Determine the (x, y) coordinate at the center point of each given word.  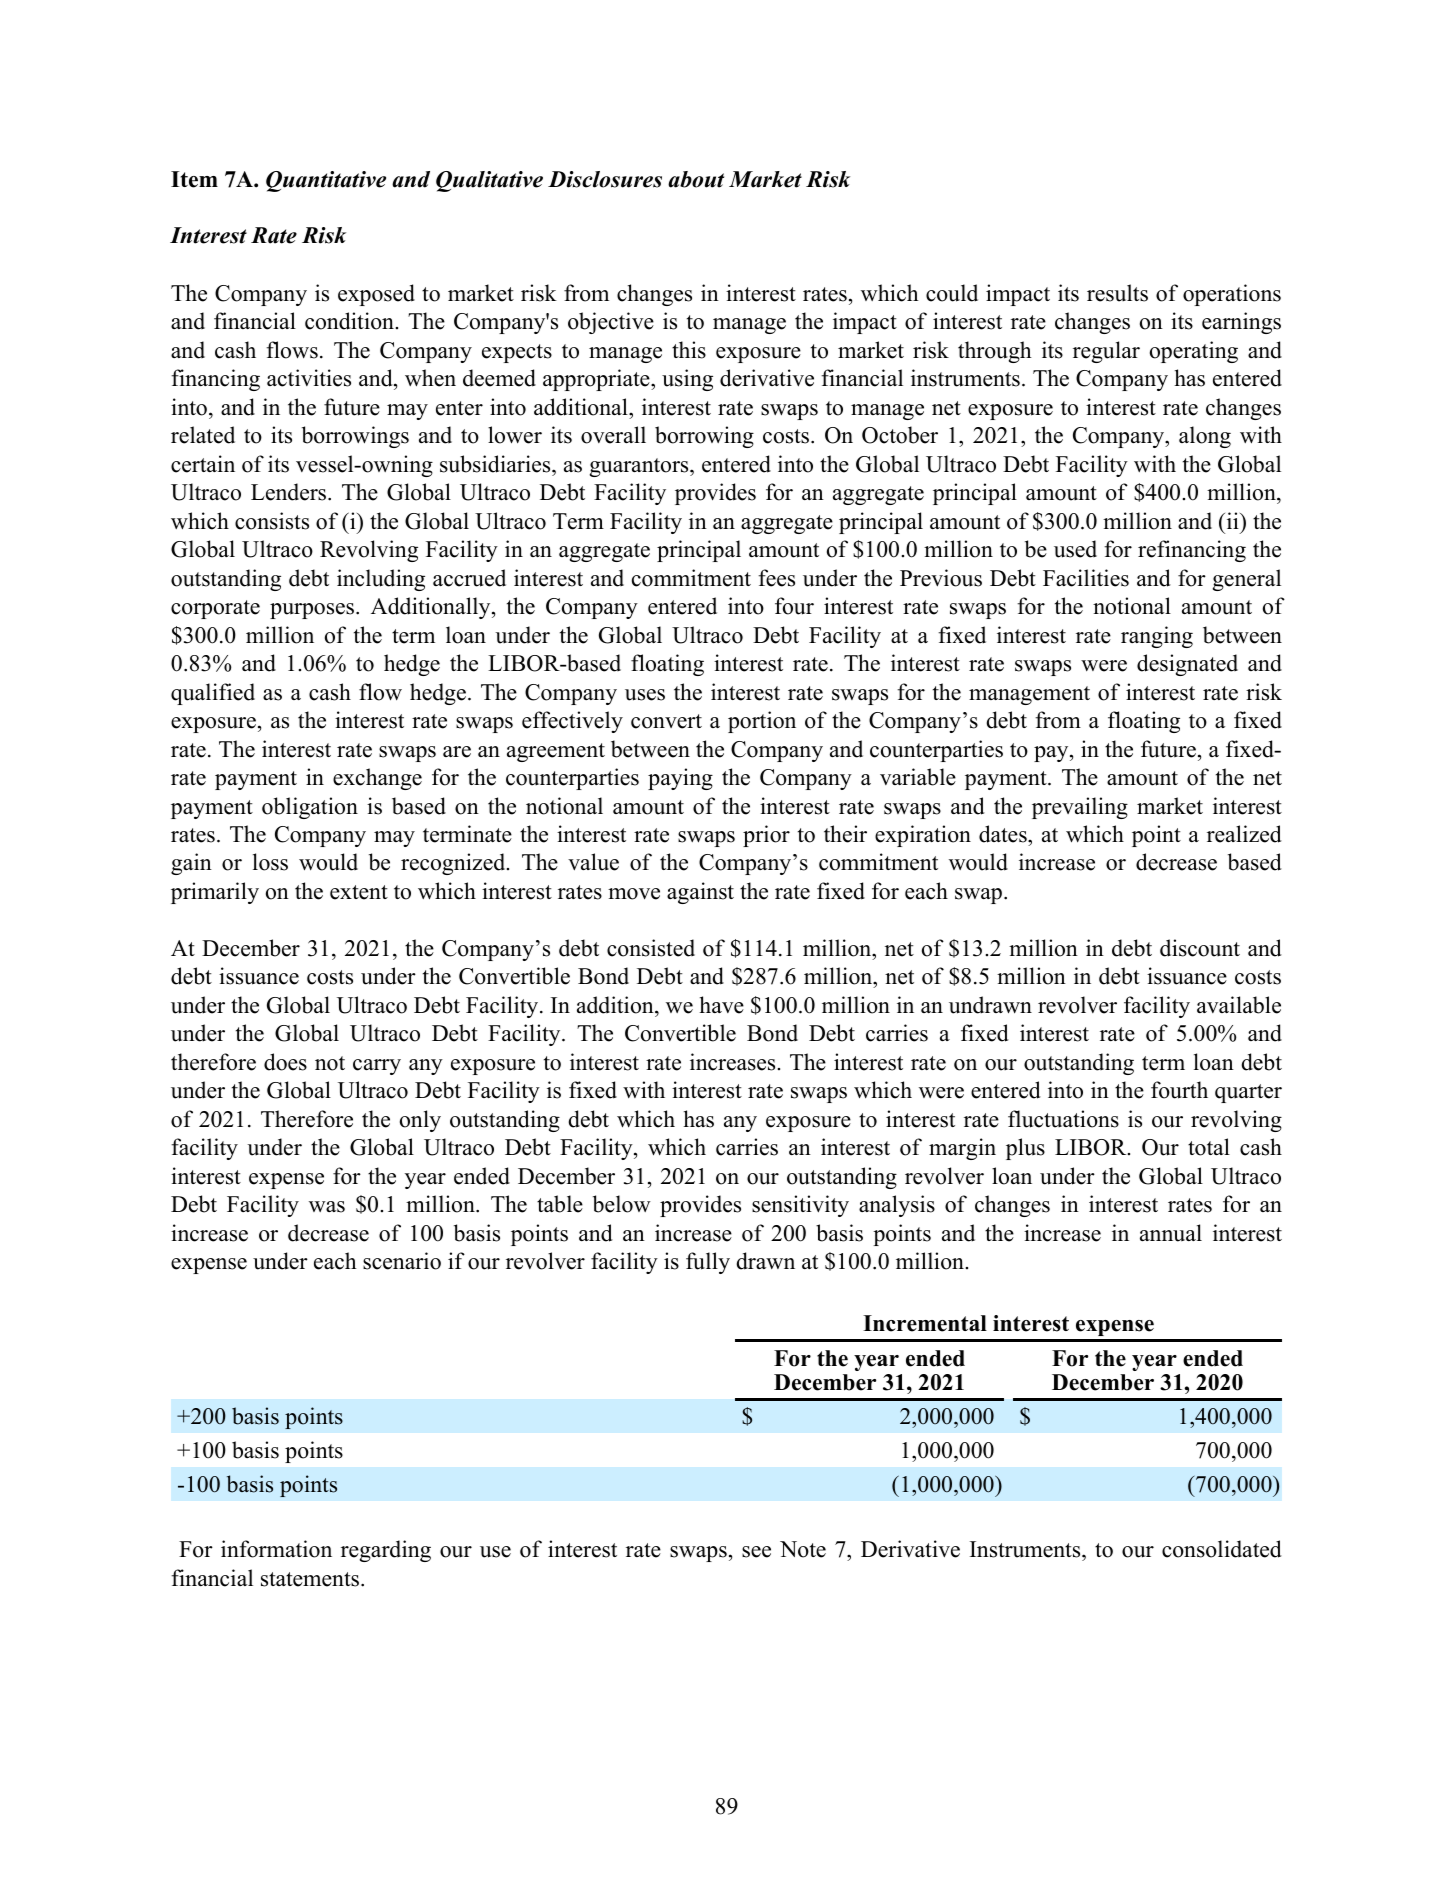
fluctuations (1063, 1119)
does (285, 1062)
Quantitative (326, 181)
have (721, 1005)
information (276, 1549)
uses (645, 695)
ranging (1157, 637)
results (1117, 293)
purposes (312, 611)
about (696, 179)
